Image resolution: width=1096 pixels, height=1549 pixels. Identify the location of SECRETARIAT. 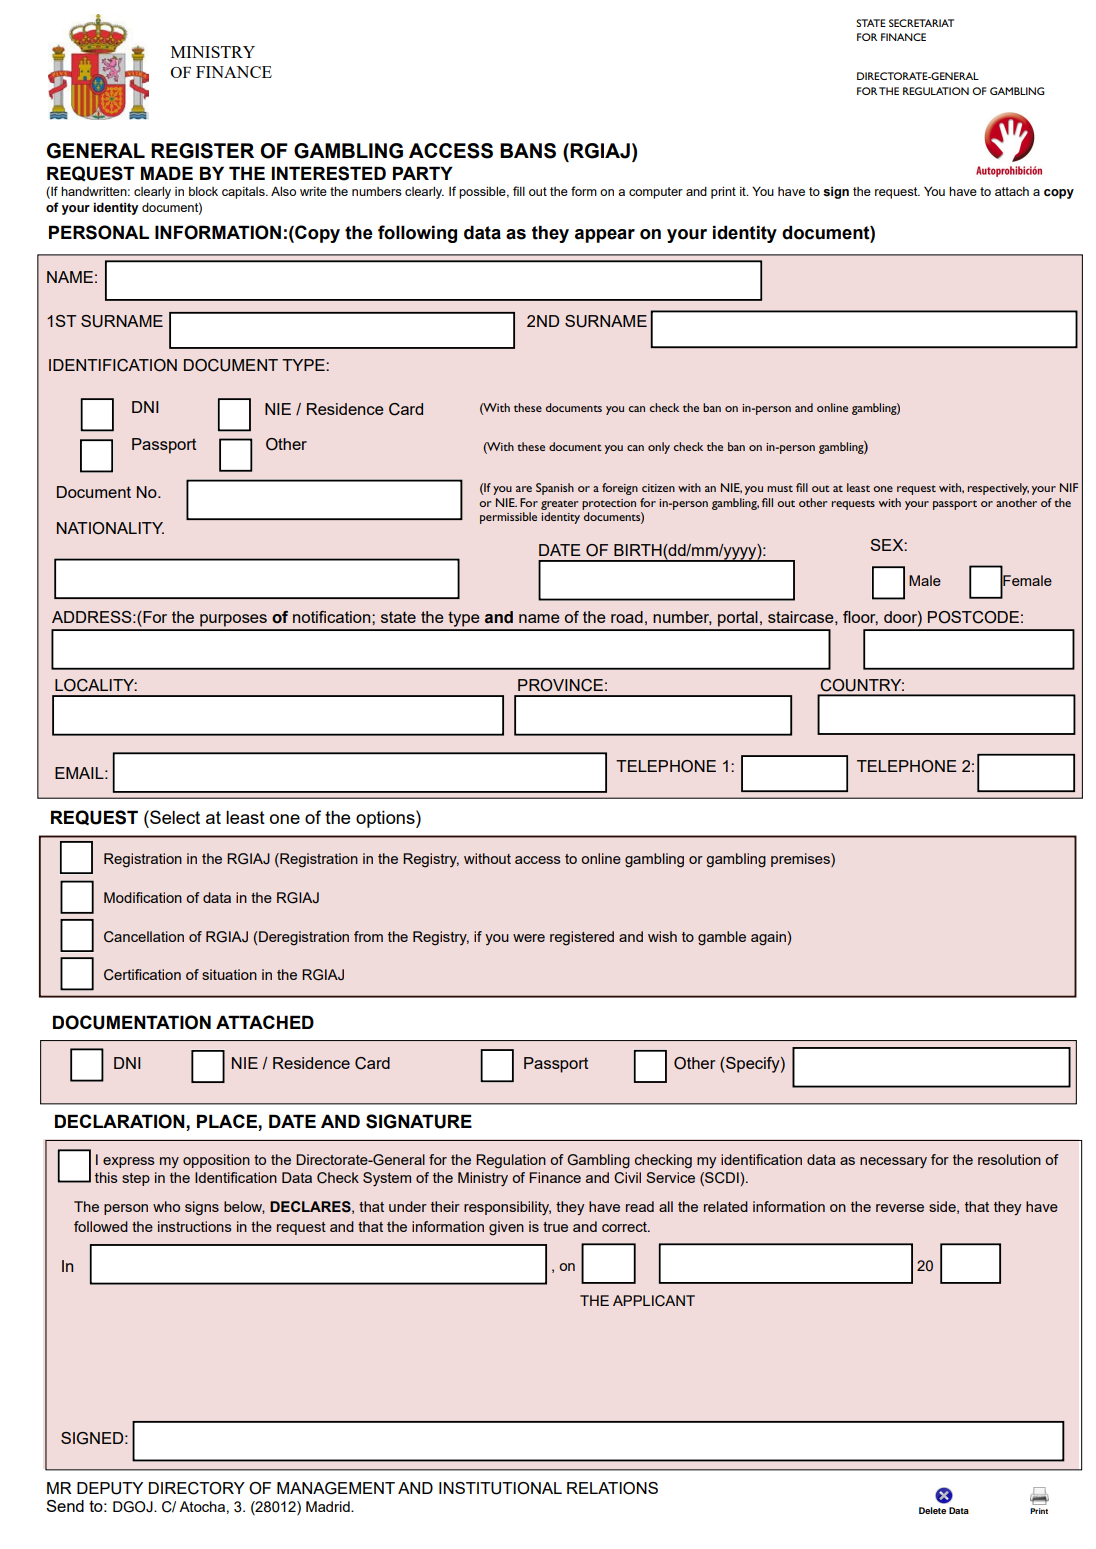
(921, 23).
